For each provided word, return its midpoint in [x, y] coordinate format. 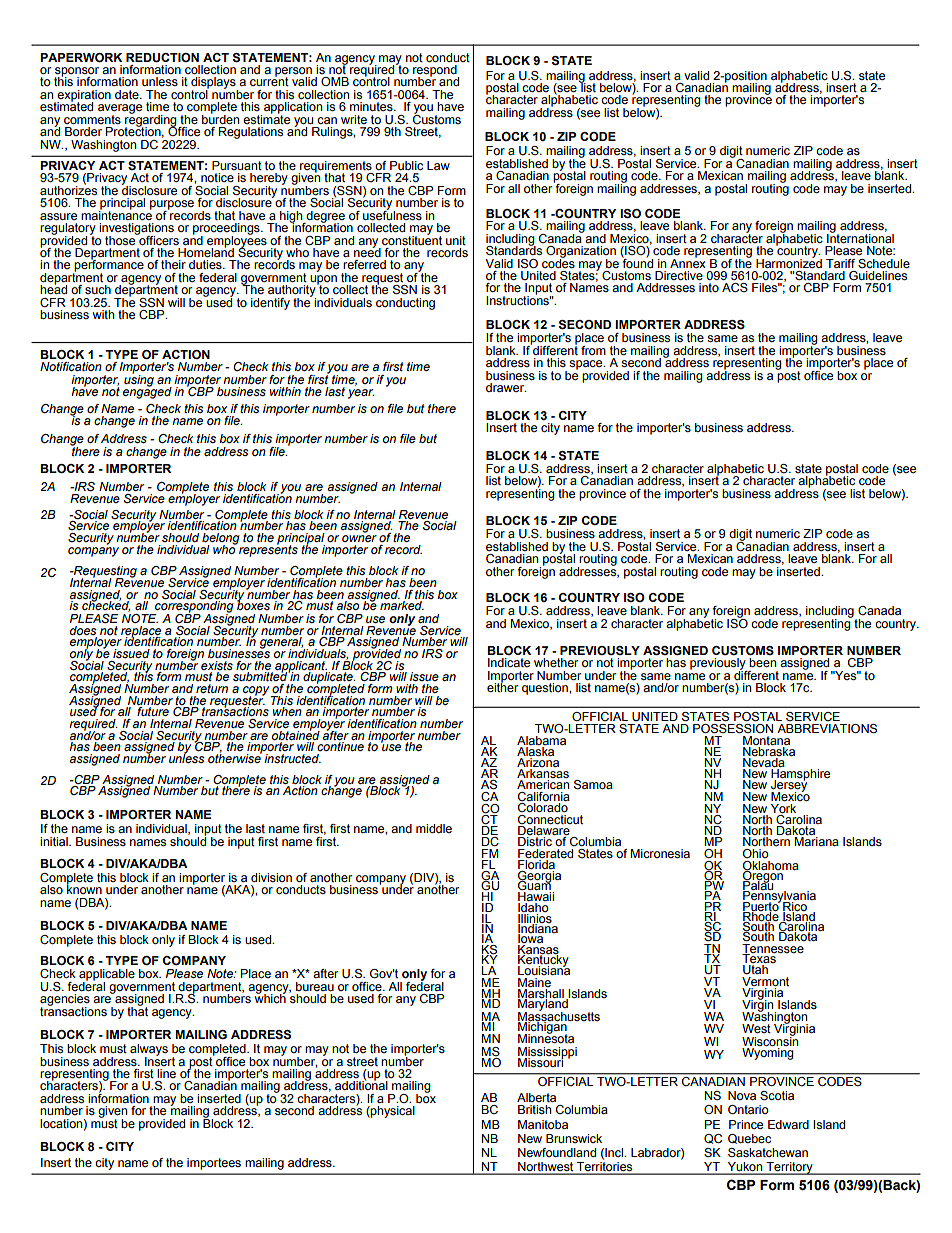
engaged [147, 392]
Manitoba [543, 1124]
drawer [506, 387]
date [128, 94]
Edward [788, 1124]
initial [55, 841]
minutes [372, 106]
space [587, 365]
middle [434, 828]
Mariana [816, 841]
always [149, 1051]
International [860, 237]
